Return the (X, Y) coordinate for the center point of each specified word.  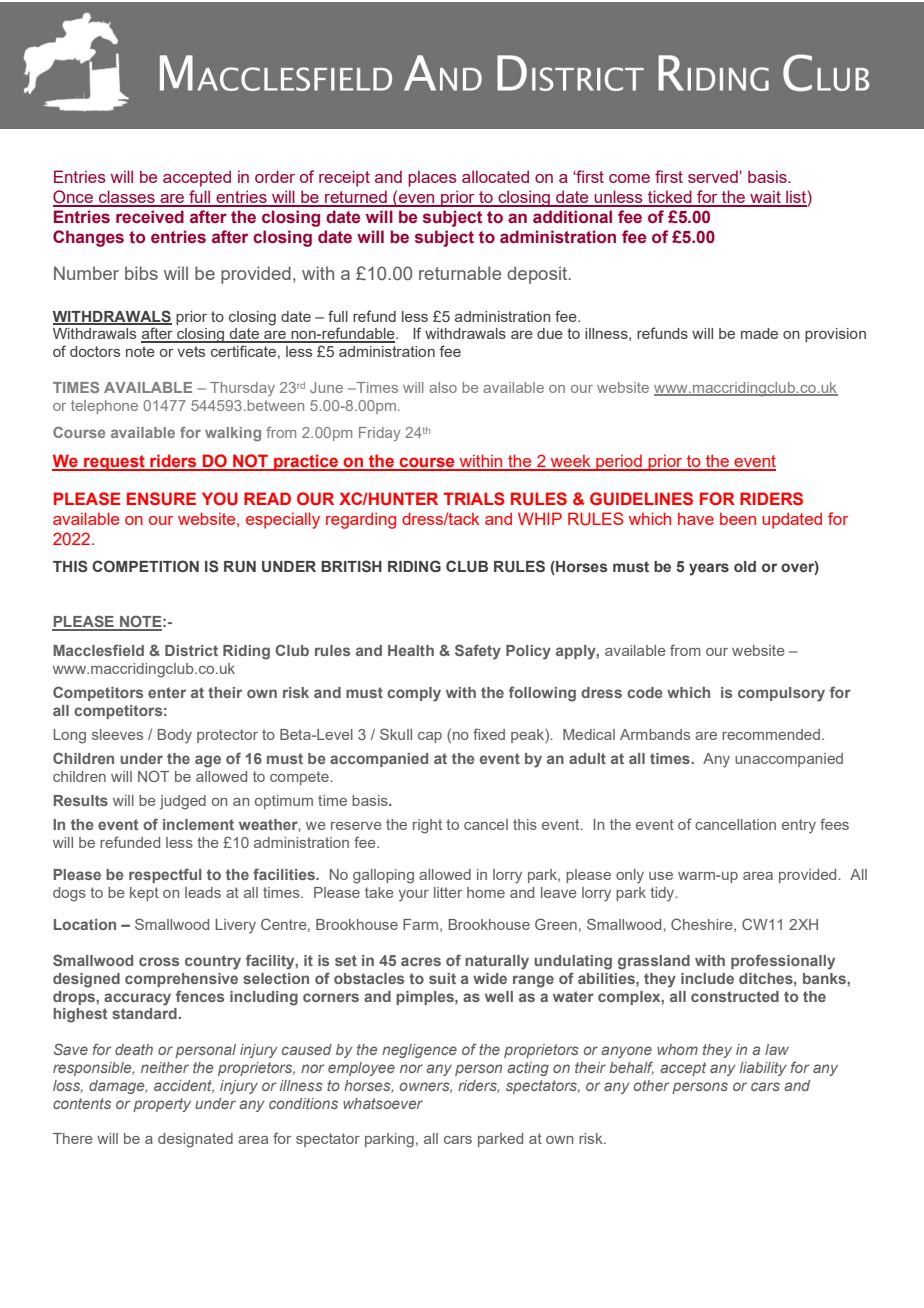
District (191, 650)
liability (763, 1069)
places (432, 178)
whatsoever (383, 1103)
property (162, 1105)
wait (765, 198)
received (150, 217)
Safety (478, 652)
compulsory (781, 694)
